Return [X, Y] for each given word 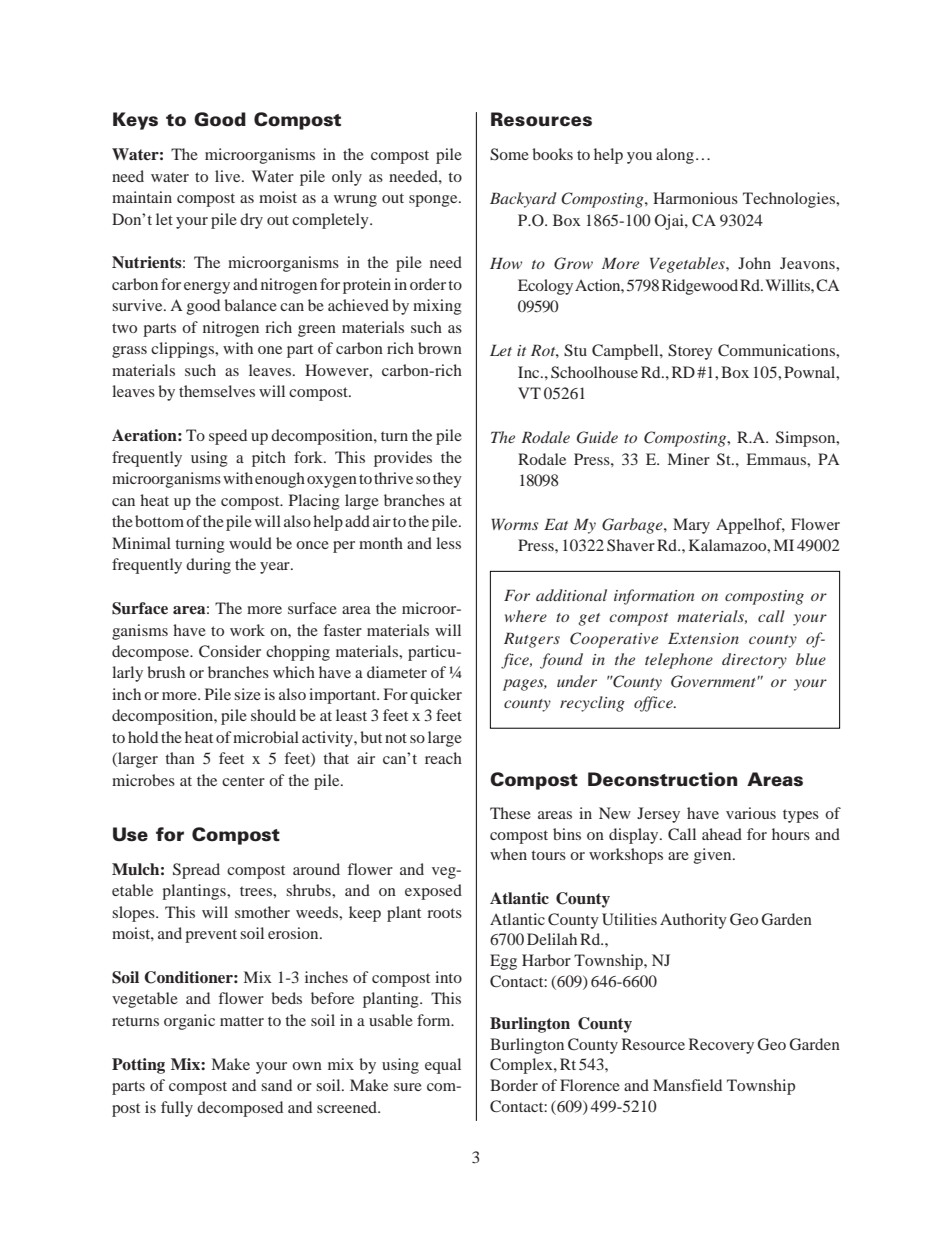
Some [509, 154]
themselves [217, 391]
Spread [196, 871]
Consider [230, 651]
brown [440, 348]
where [526, 616]
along [675, 156]
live [229, 176]
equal [443, 1066]
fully [177, 1109]
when [508, 854]
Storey [690, 352]
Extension [703, 638]
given [714, 856]
